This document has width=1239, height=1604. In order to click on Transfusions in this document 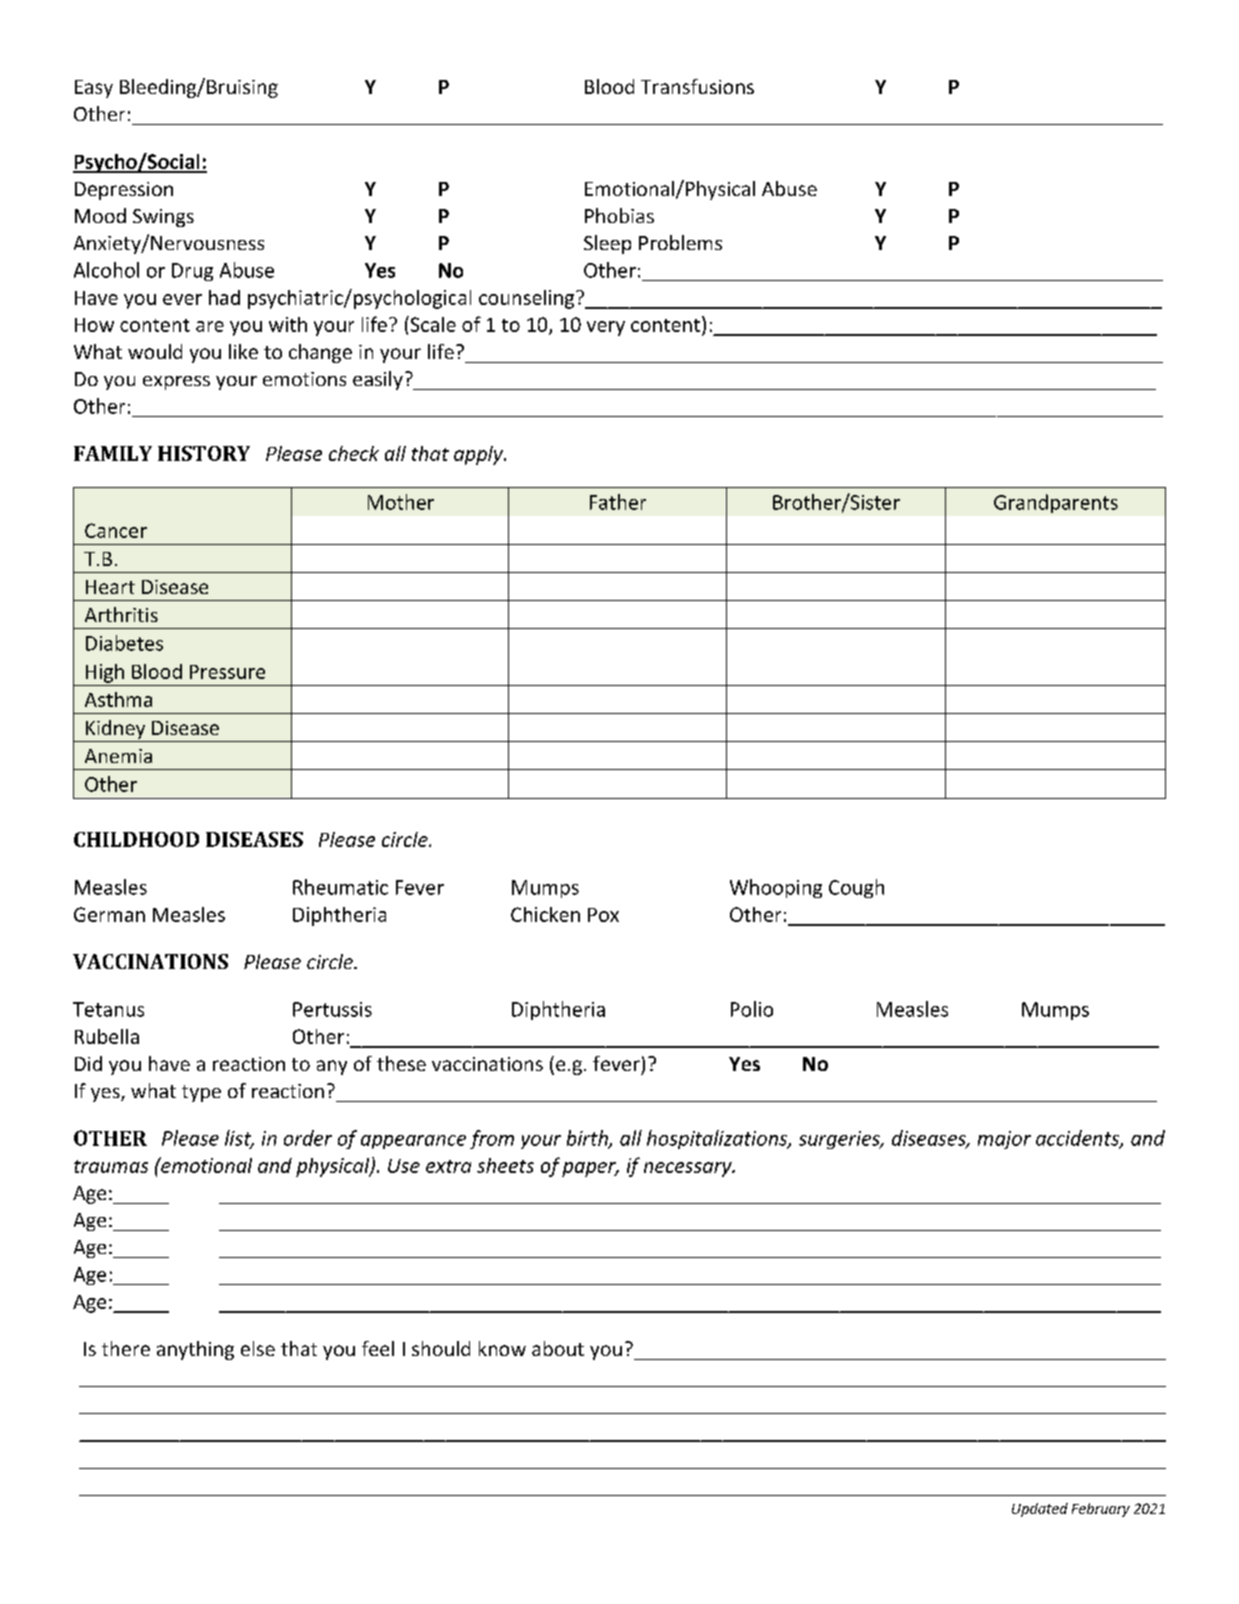, I will do `click(697, 86)`.
